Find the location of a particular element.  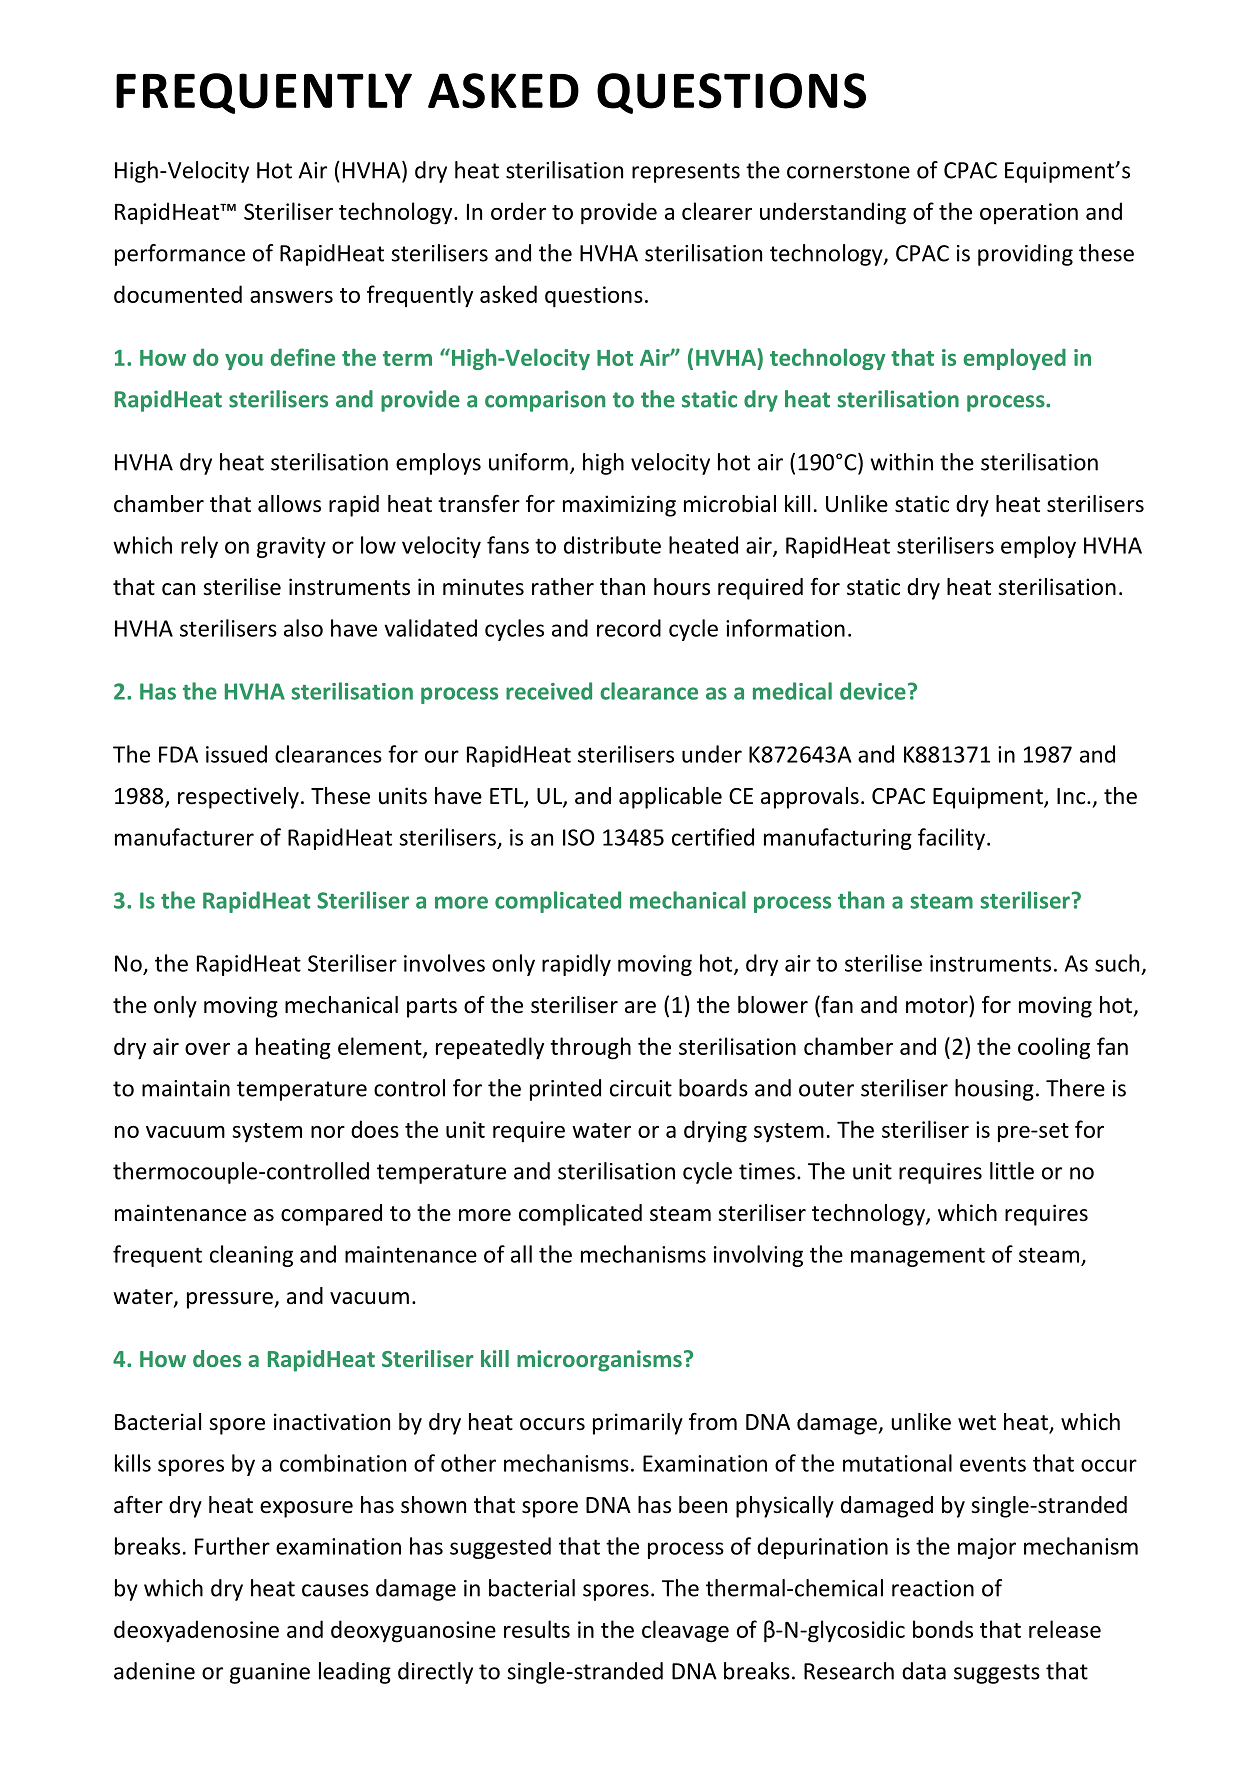

cleavage is located at coordinates (685, 1631).
